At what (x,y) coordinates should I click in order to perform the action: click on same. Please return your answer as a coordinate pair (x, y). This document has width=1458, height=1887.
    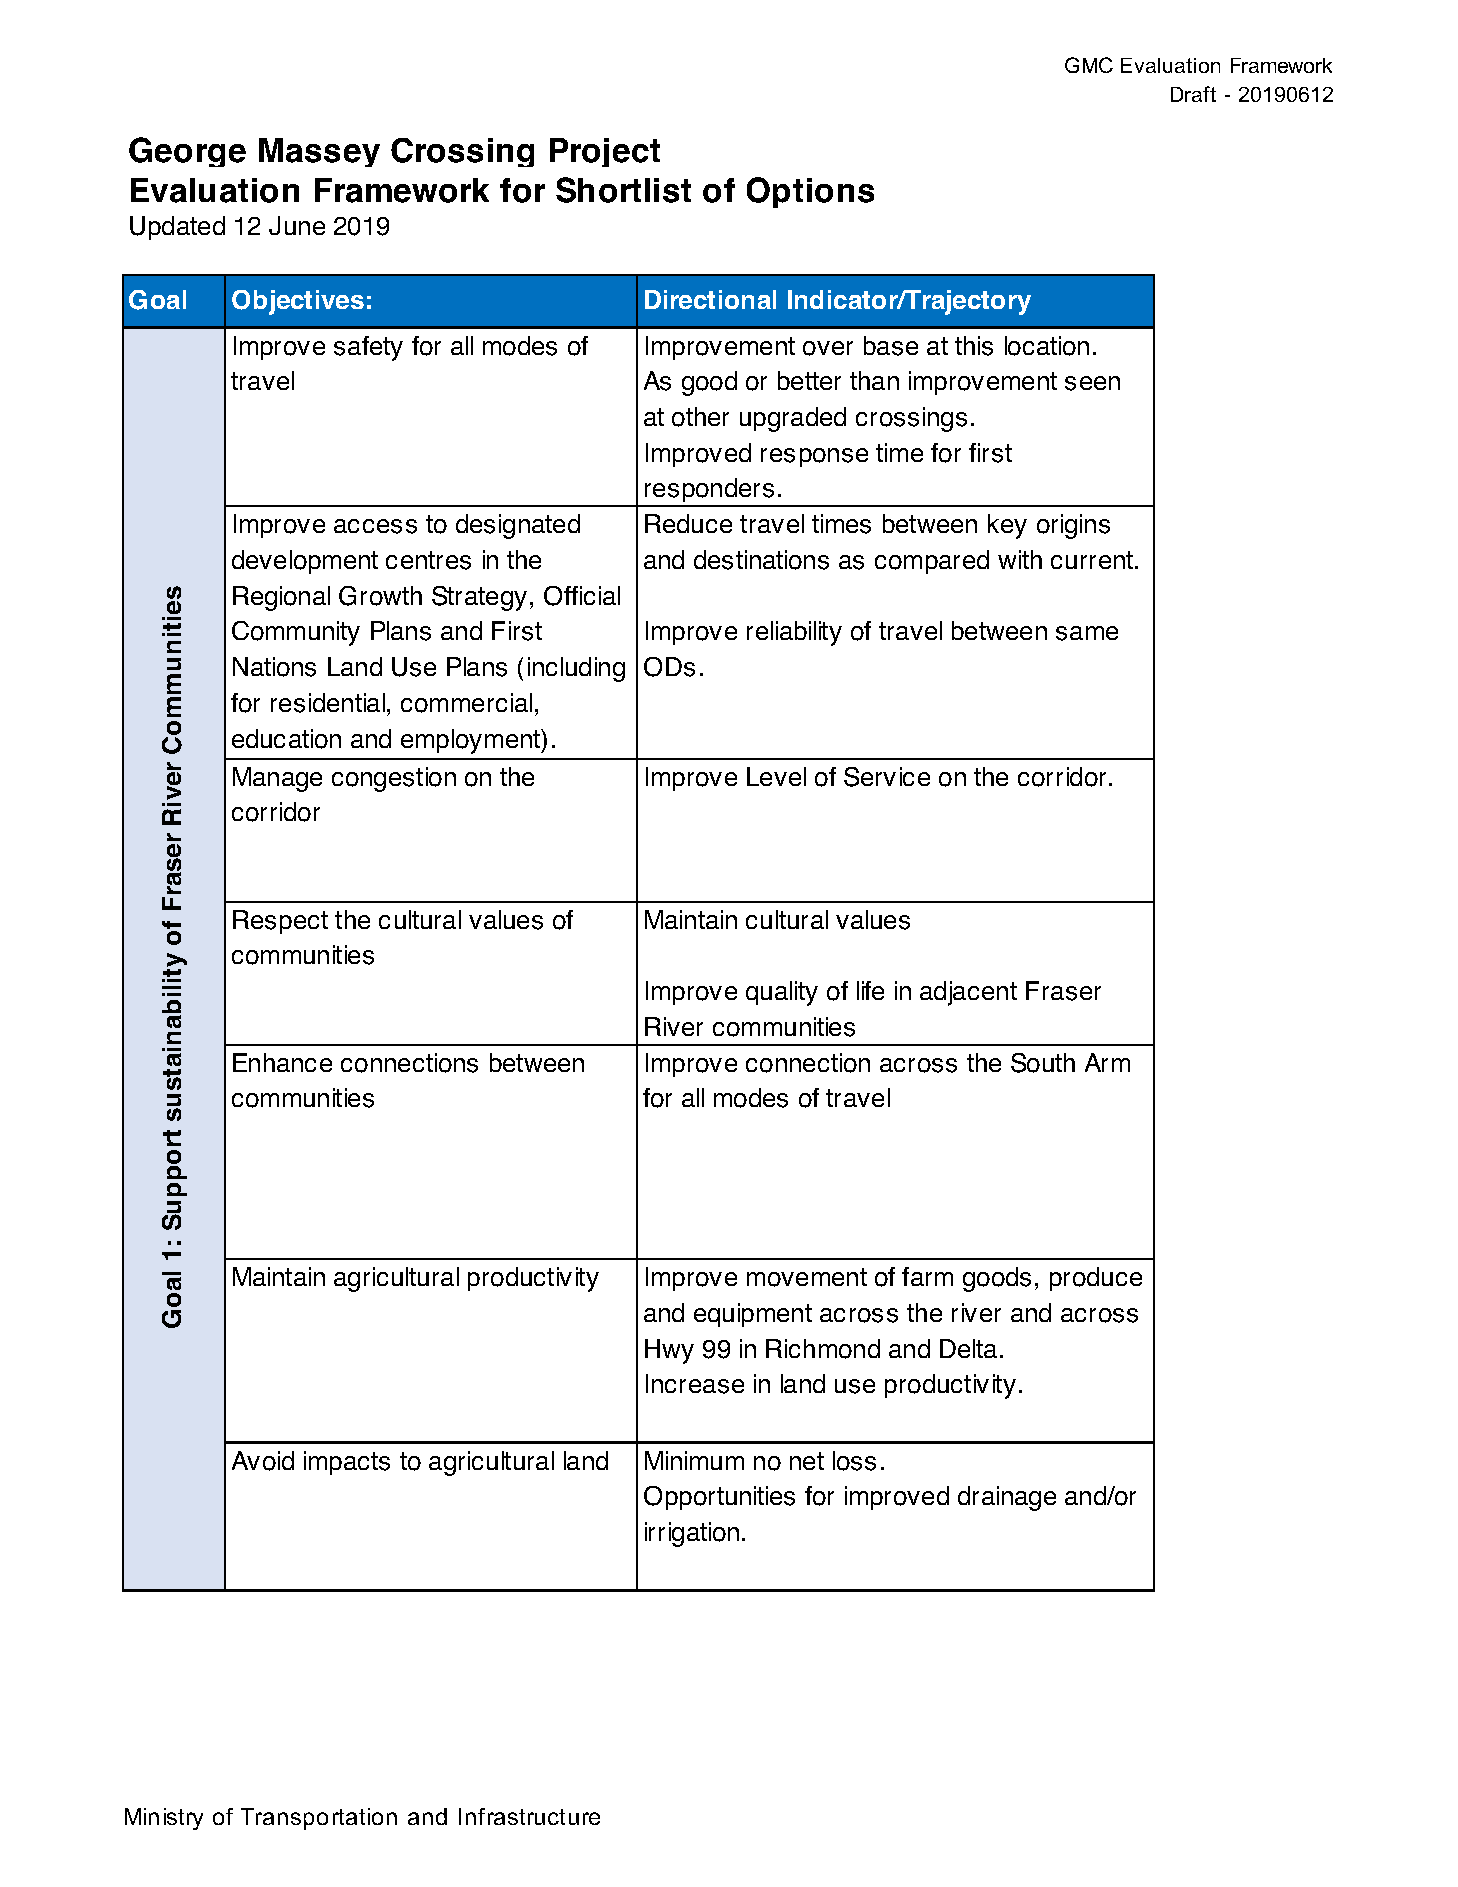
    Looking at the image, I should click on (1087, 633).
